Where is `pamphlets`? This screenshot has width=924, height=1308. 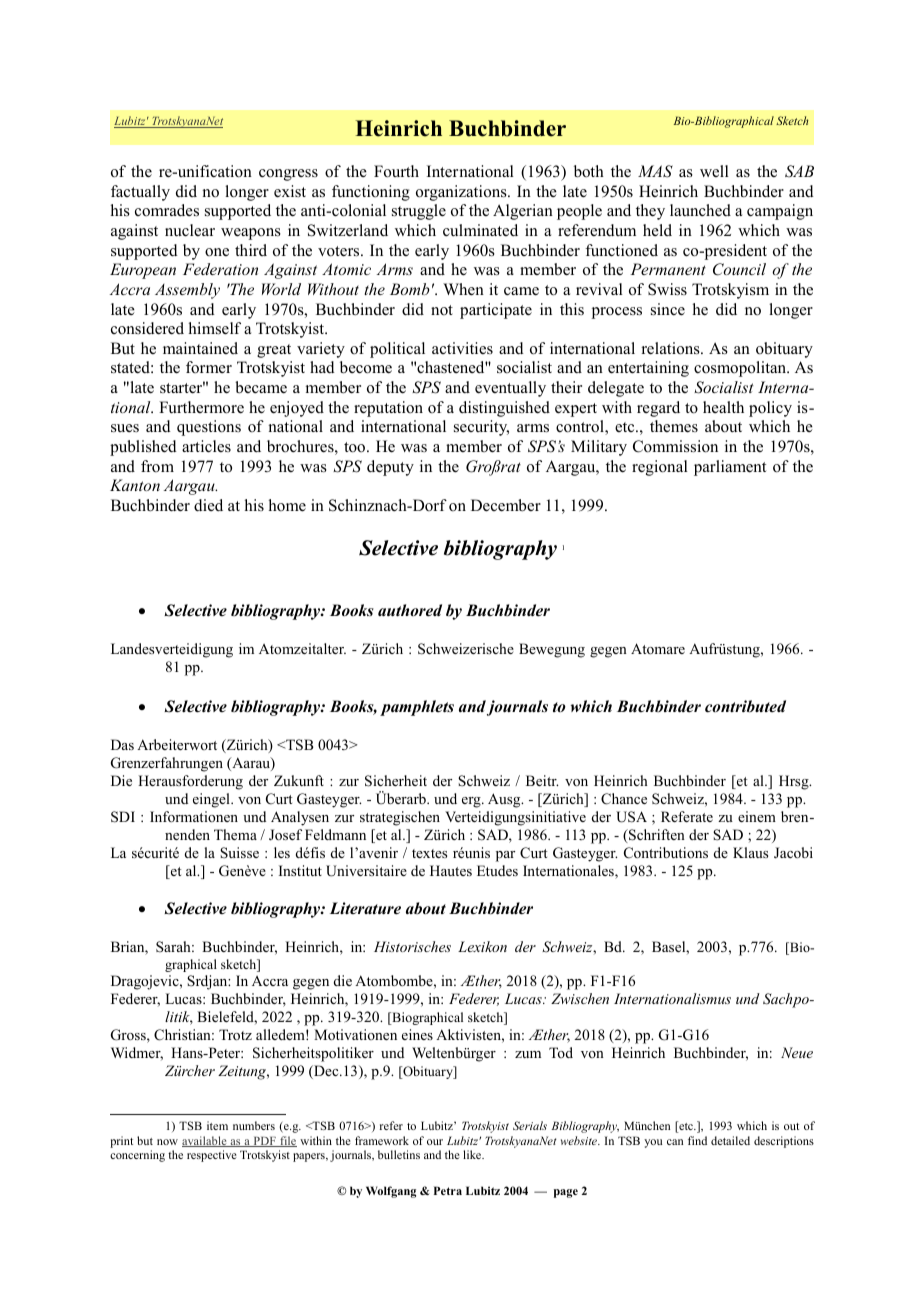
pamphlets is located at coordinates (417, 708).
